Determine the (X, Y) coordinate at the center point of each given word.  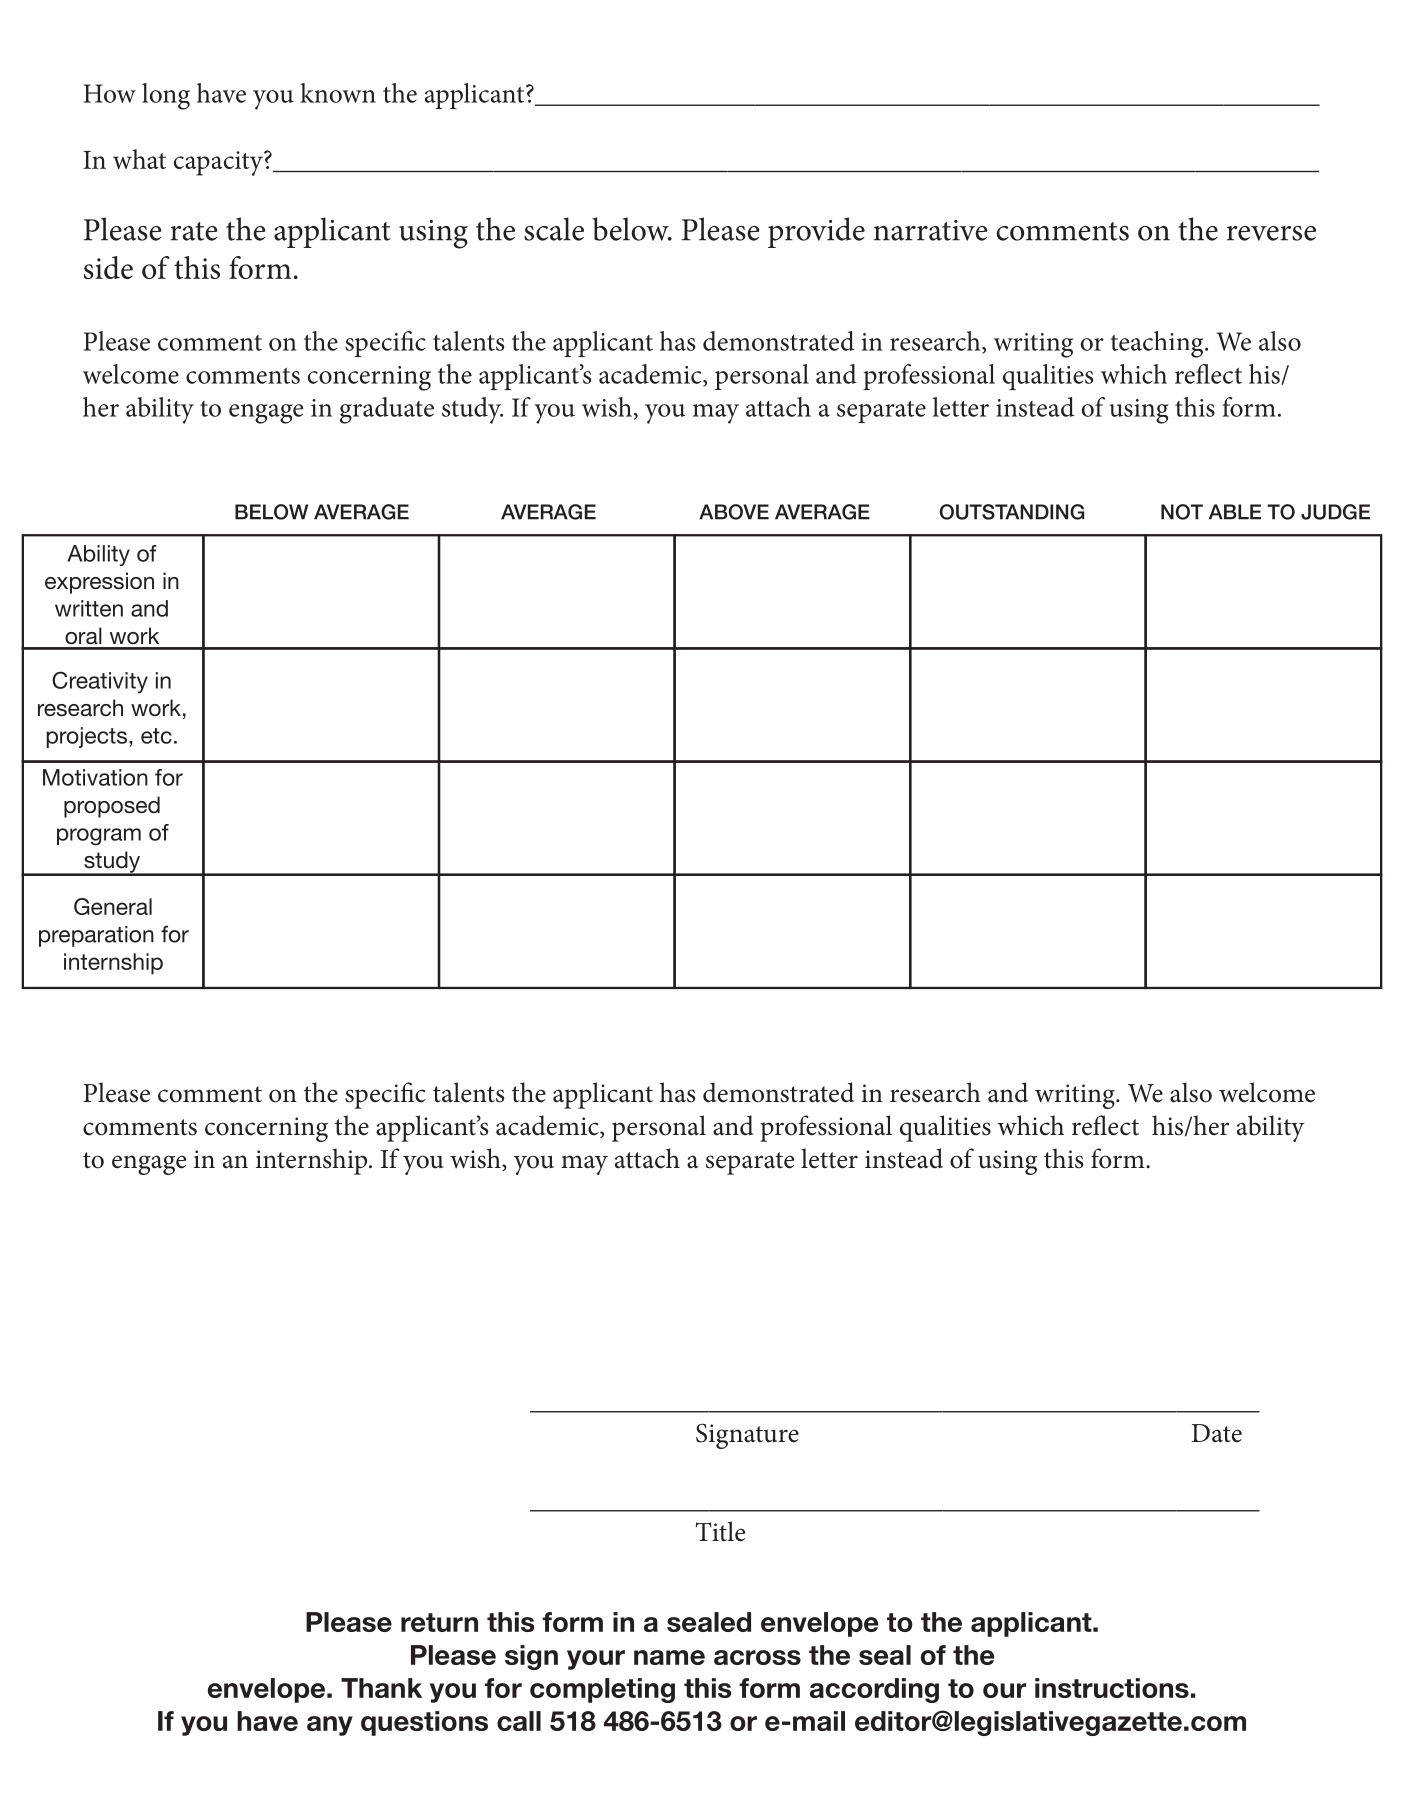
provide (816, 232)
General (113, 906)
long (166, 96)
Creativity (100, 682)
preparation (96, 936)
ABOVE (734, 512)
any (330, 1726)
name (669, 1657)
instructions (1112, 1688)
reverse (1271, 233)
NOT (1182, 512)
